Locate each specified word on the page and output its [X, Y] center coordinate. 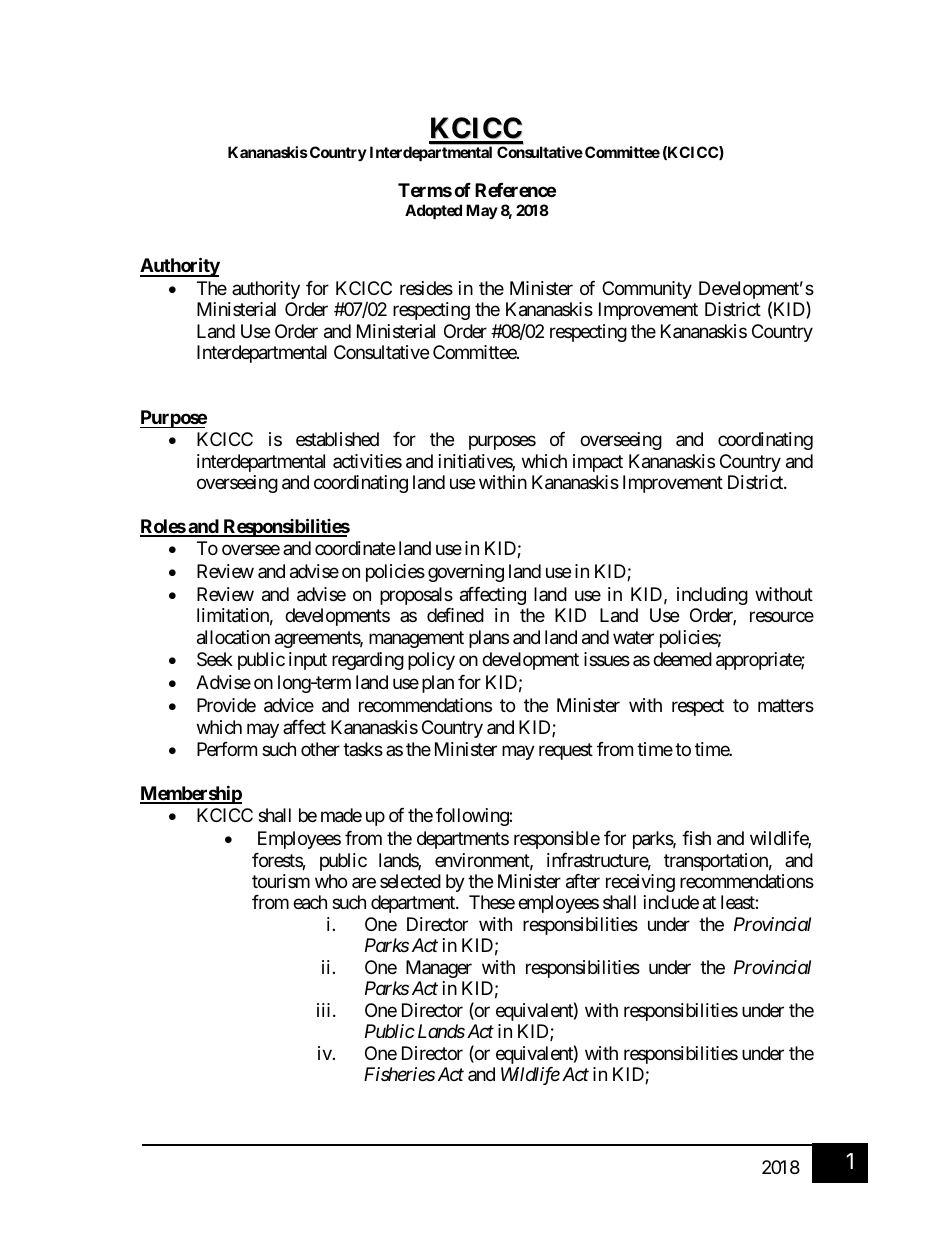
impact [598, 463]
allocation [233, 637]
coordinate [355, 548]
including [712, 596]
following [473, 817]
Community [647, 290]
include [671, 902]
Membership [191, 794]
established [337, 439]
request [566, 752]
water [633, 638]
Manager [439, 969]
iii [323, 1010]
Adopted [433, 211]
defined [455, 615]
